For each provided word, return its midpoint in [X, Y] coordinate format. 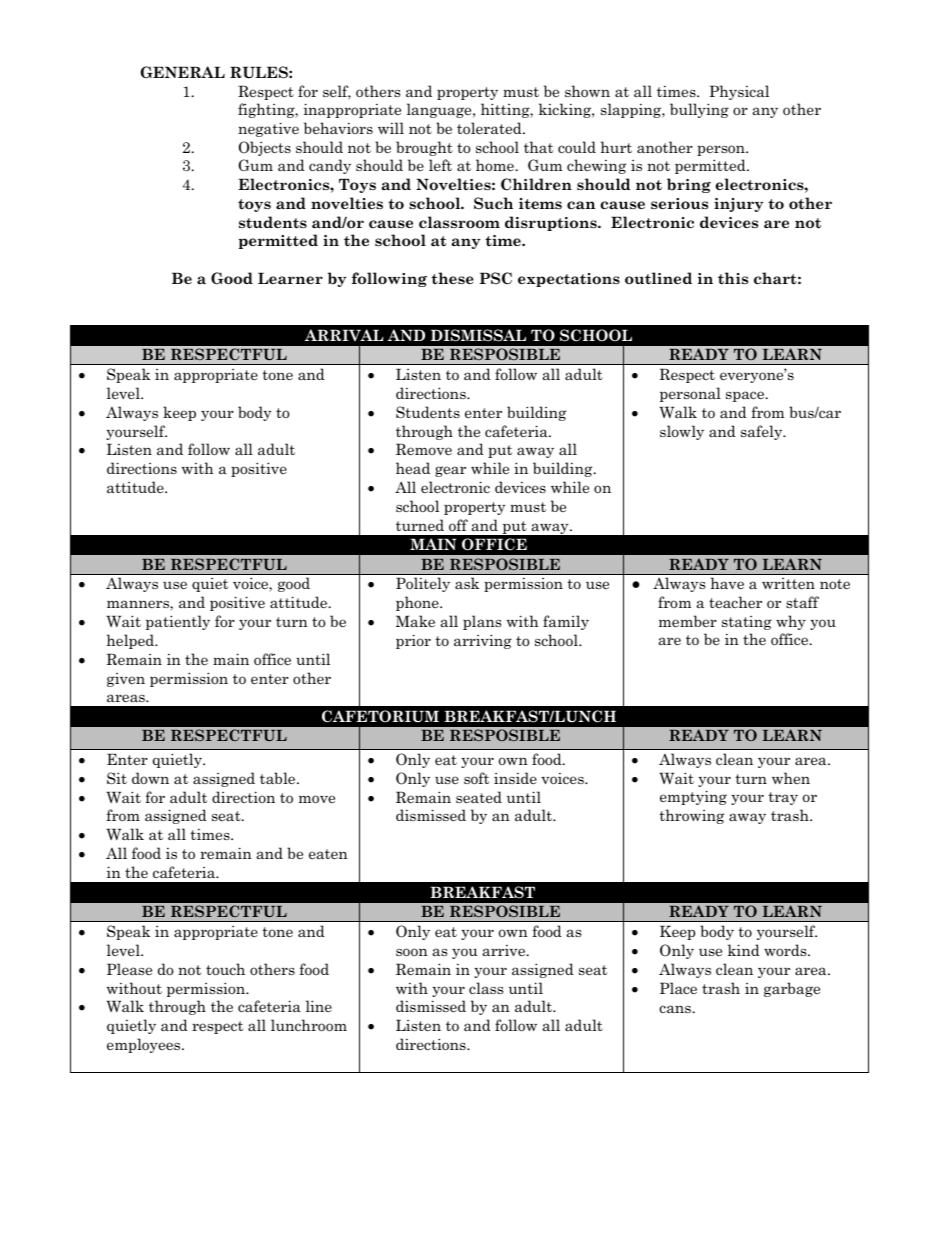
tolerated [490, 128]
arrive [504, 950]
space [745, 396]
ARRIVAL [344, 335]
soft [476, 778]
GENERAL [182, 72]
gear [450, 471]
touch [225, 969]
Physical [739, 92]
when [791, 778]
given [126, 680]
